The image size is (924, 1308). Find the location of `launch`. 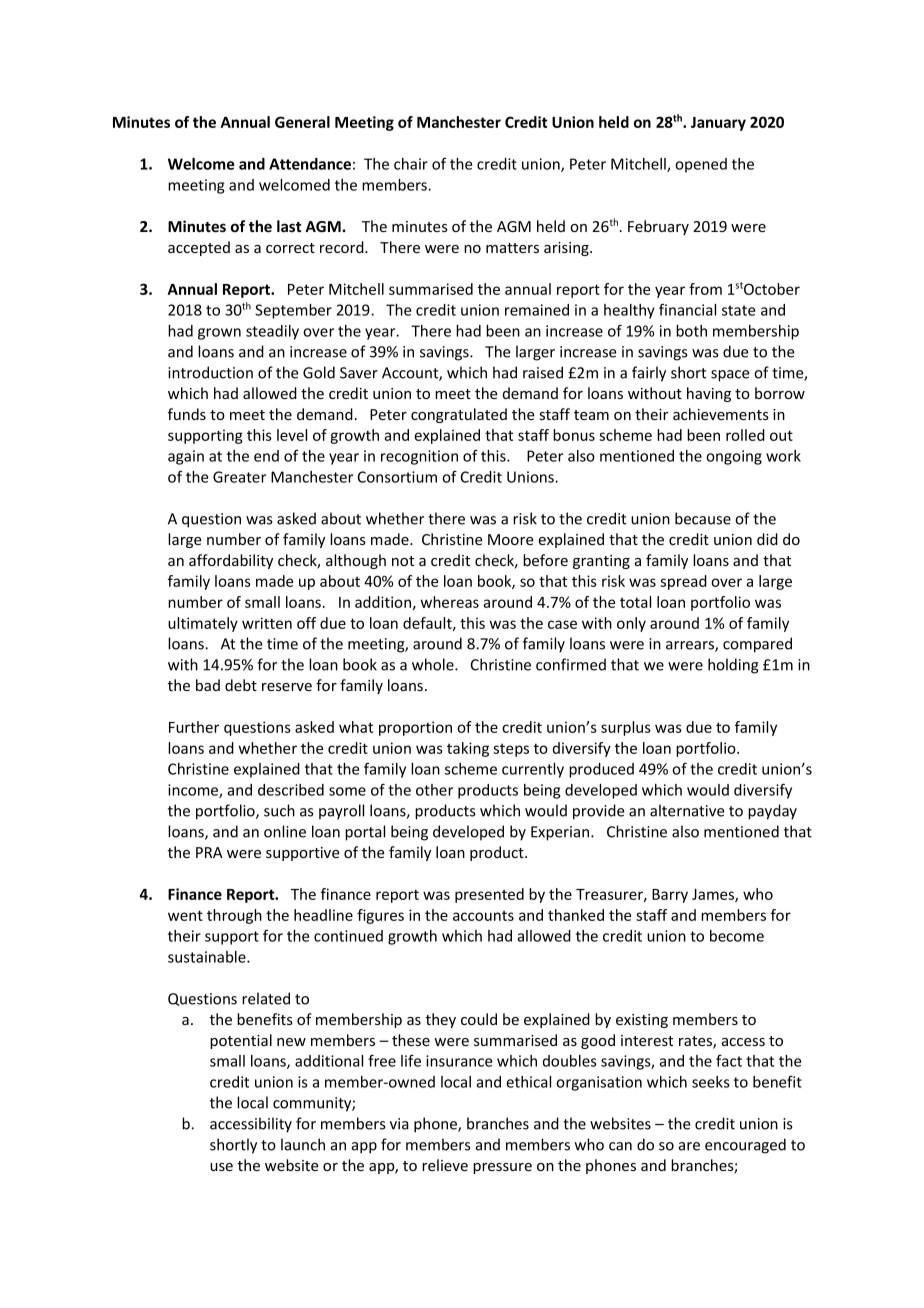

launch is located at coordinates (303, 1144).
